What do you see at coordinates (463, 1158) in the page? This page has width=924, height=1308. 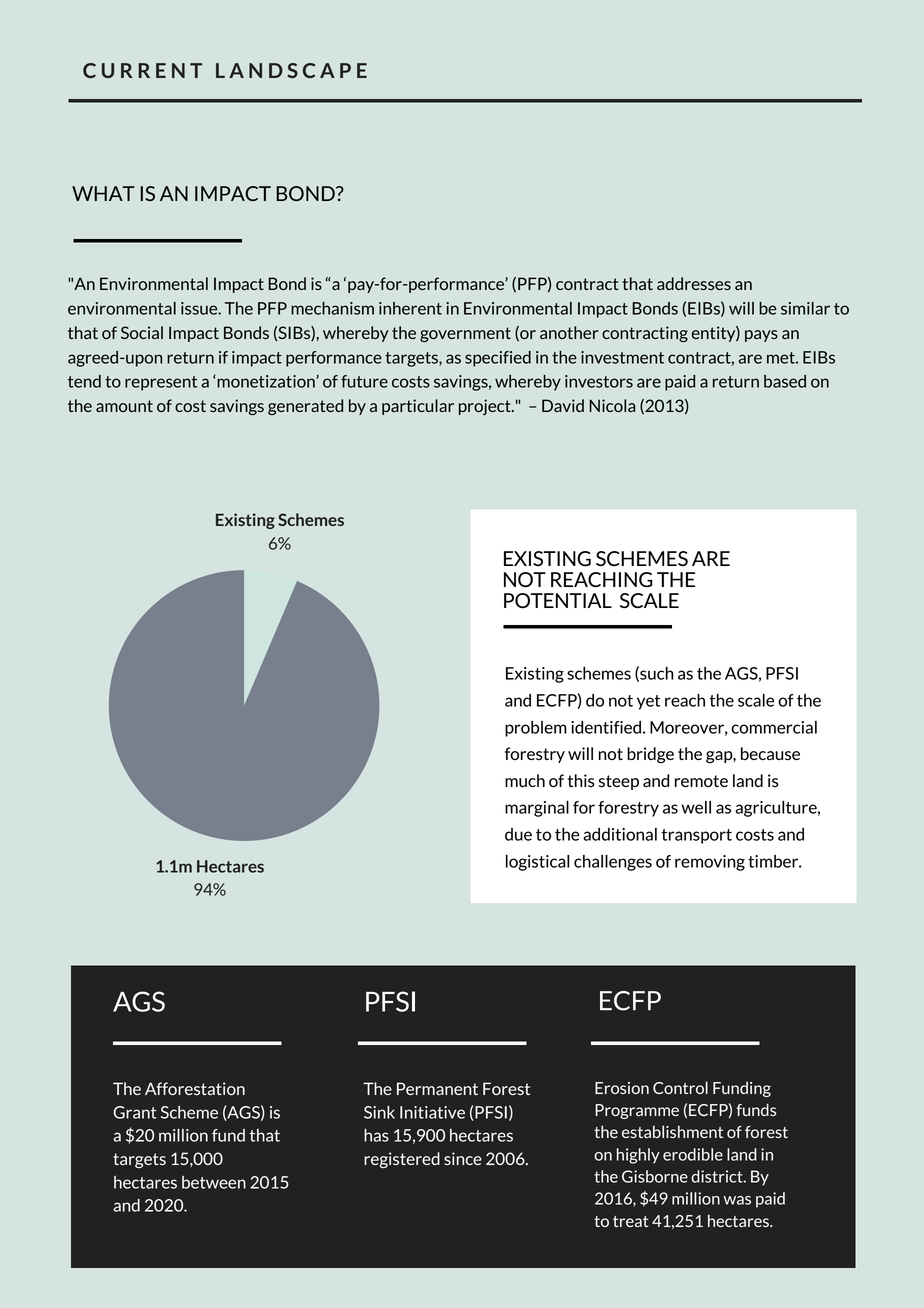 I see `since` at bounding box center [463, 1158].
